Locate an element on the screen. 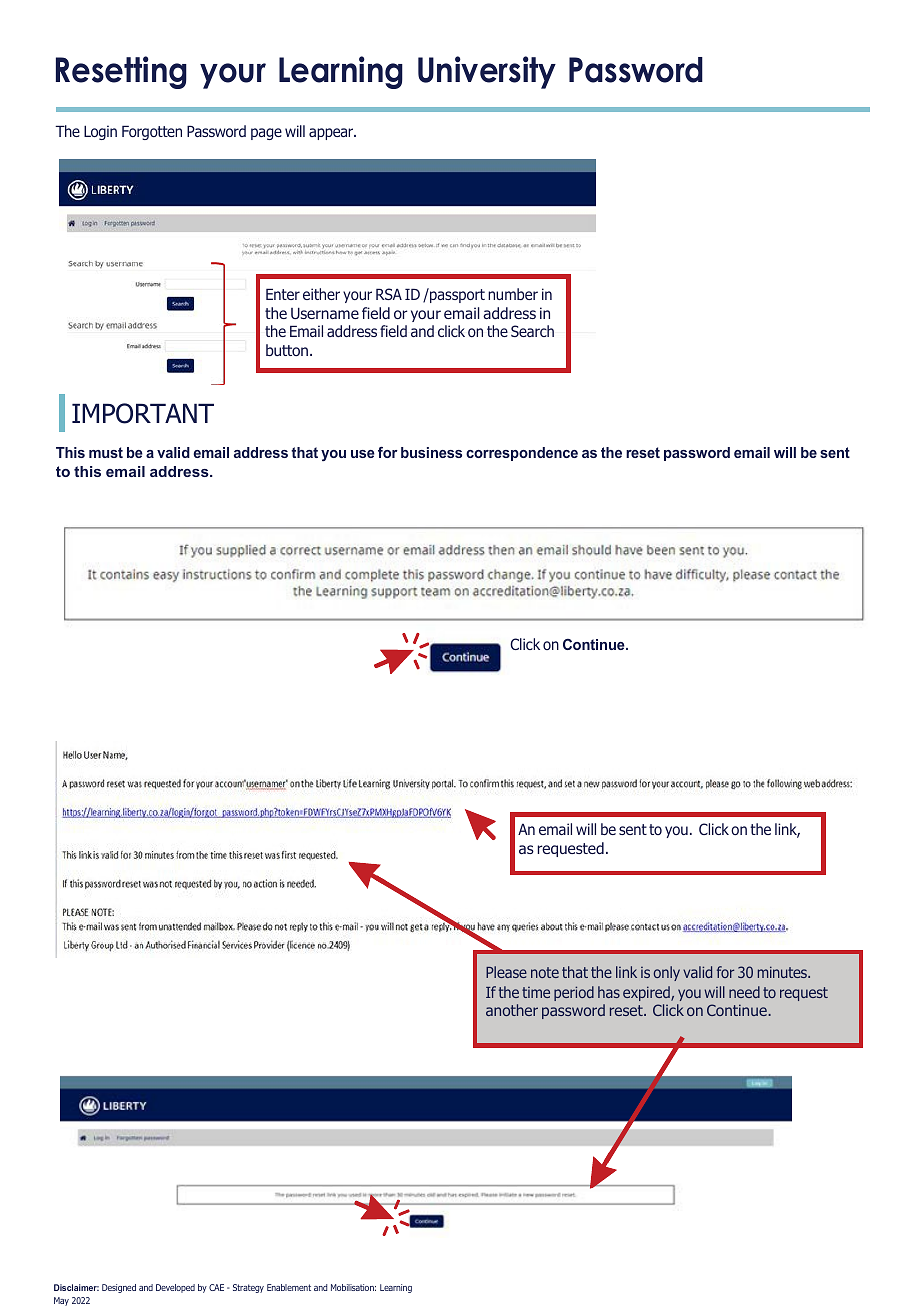 The height and width of the screenshot is (1307, 924). University is located at coordinates (487, 72).
